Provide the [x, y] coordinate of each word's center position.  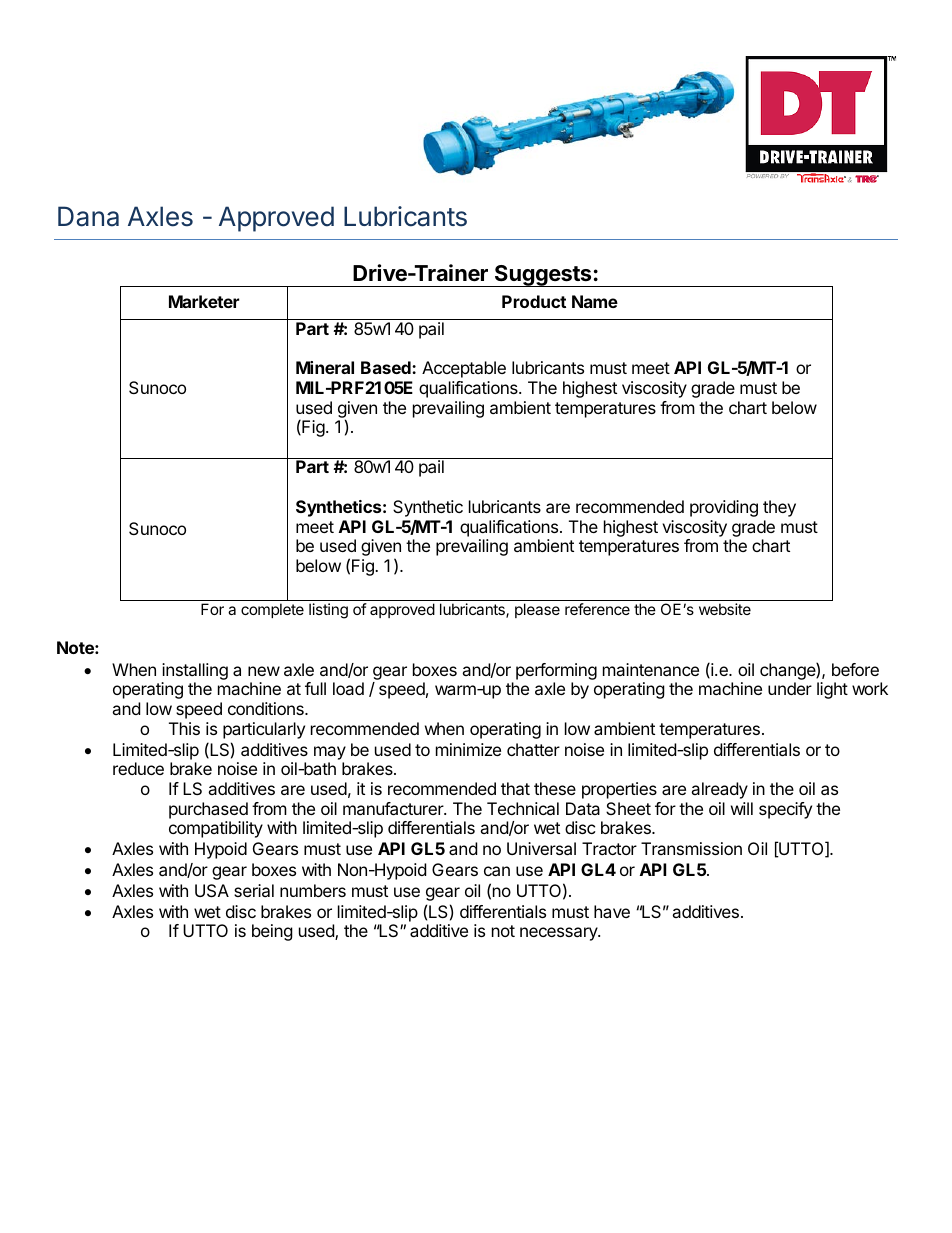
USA [212, 890]
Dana [88, 216]
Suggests [543, 276]
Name [595, 301]
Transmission [691, 848]
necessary [559, 934]
